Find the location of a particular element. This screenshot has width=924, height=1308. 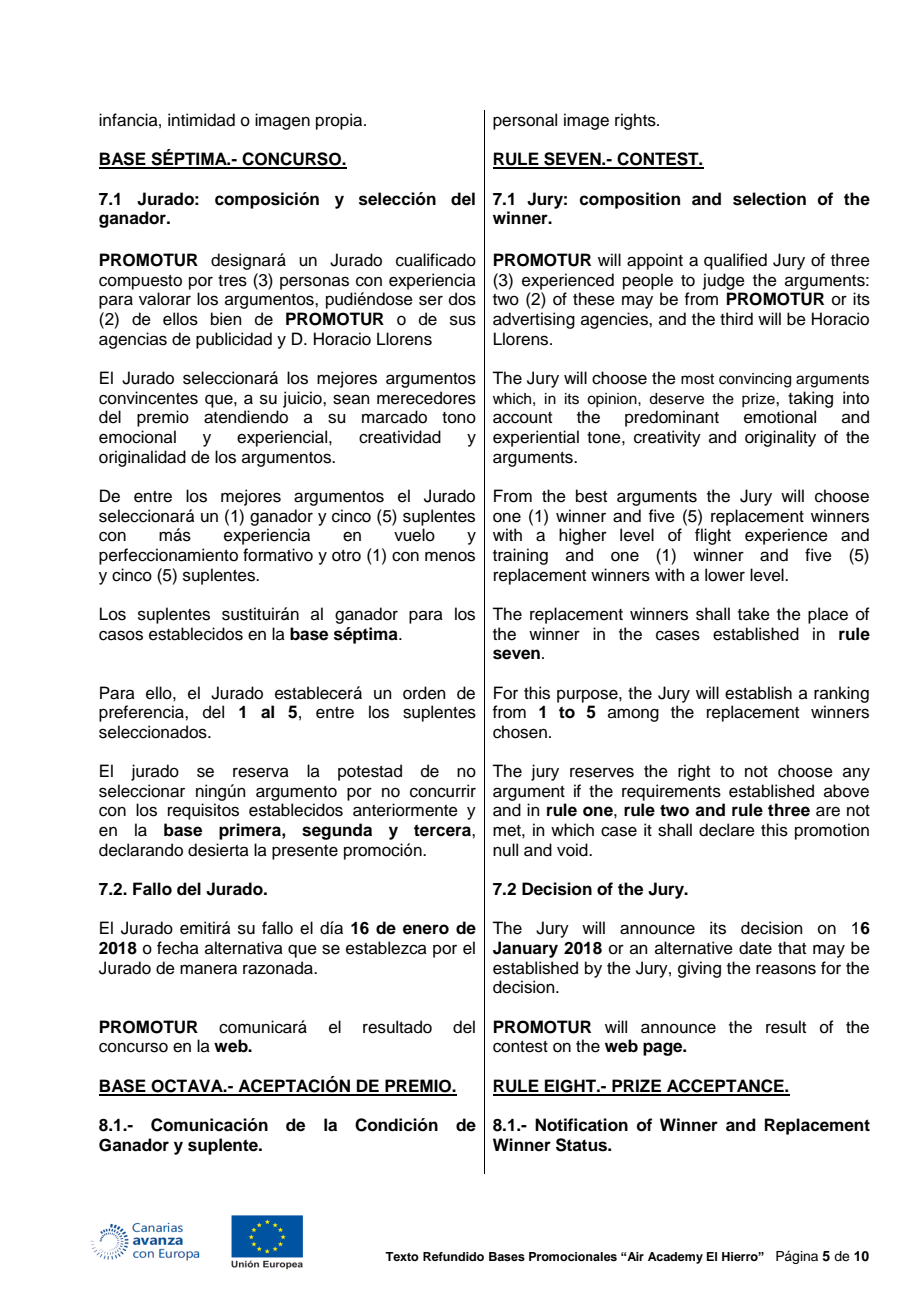

selection is located at coordinates (769, 199).
